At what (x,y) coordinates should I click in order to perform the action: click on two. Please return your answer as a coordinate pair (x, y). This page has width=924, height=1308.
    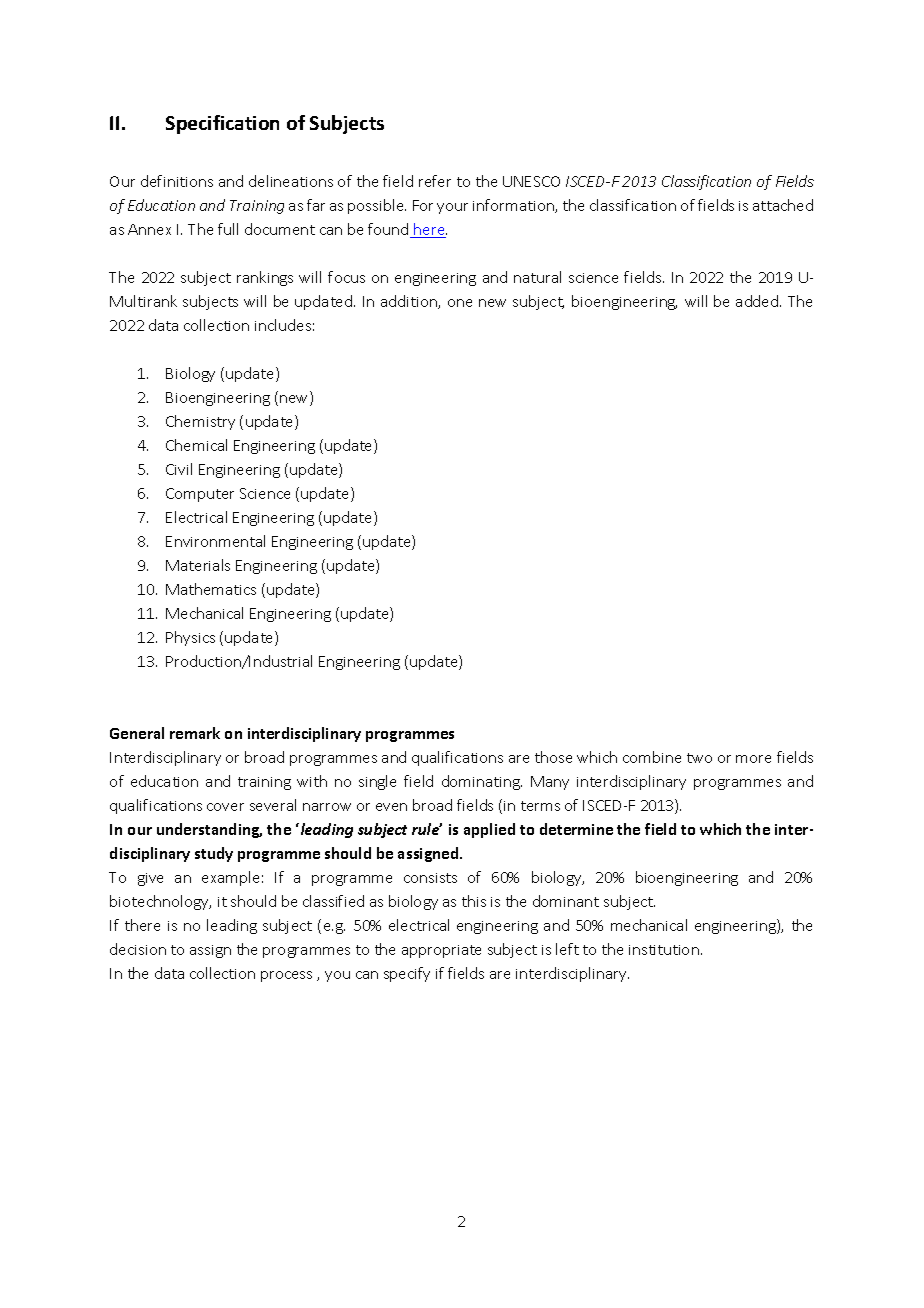
    Looking at the image, I should click on (699, 758).
